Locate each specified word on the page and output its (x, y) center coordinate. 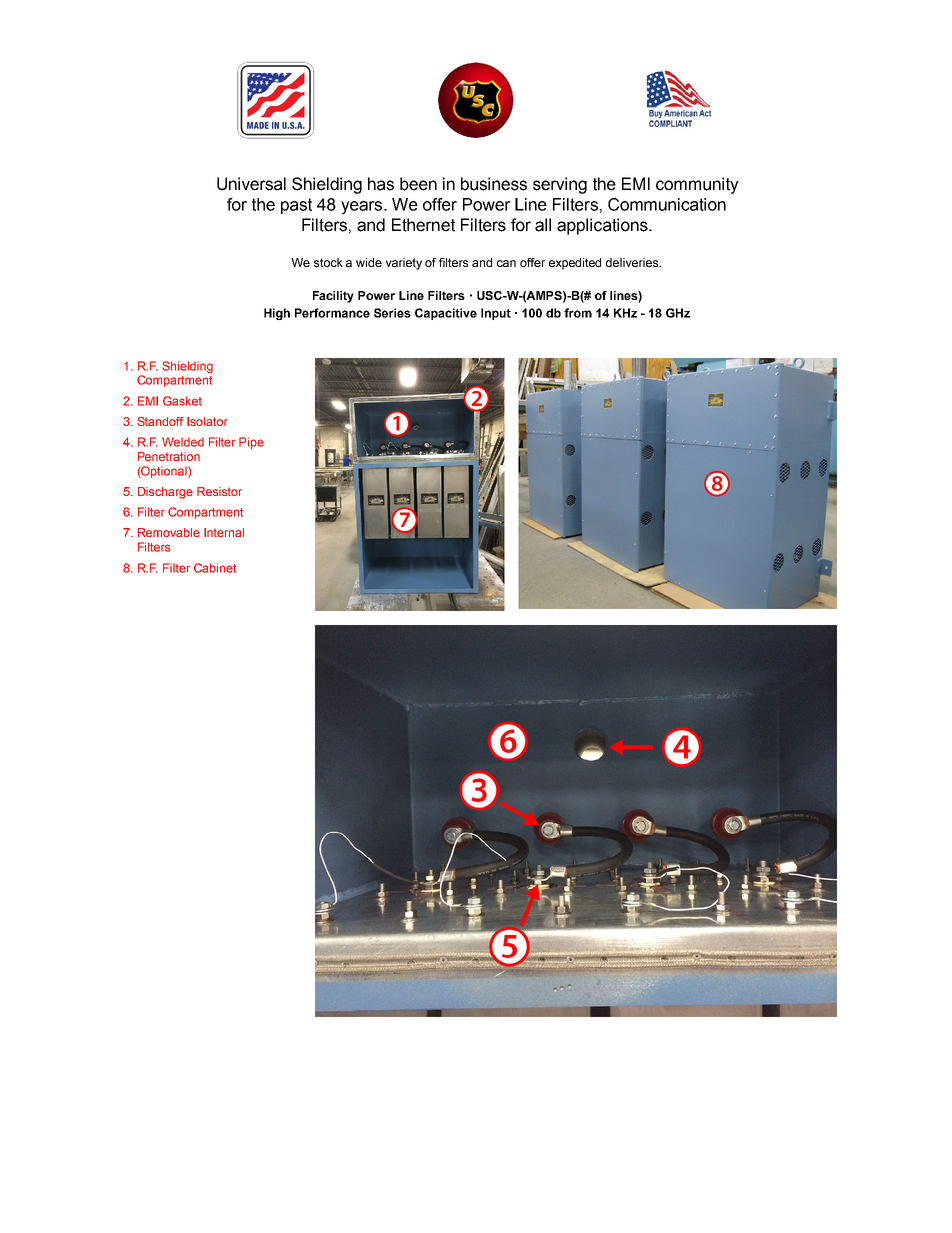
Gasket (182, 401)
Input (496, 314)
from (578, 313)
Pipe (251, 443)
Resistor (219, 491)
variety (404, 264)
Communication (667, 204)
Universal (251, 184)
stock (328, 262)
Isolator (207, 421)
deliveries (633, 262)
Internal (224, 532)
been (418, 184)
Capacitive (446, 314)
